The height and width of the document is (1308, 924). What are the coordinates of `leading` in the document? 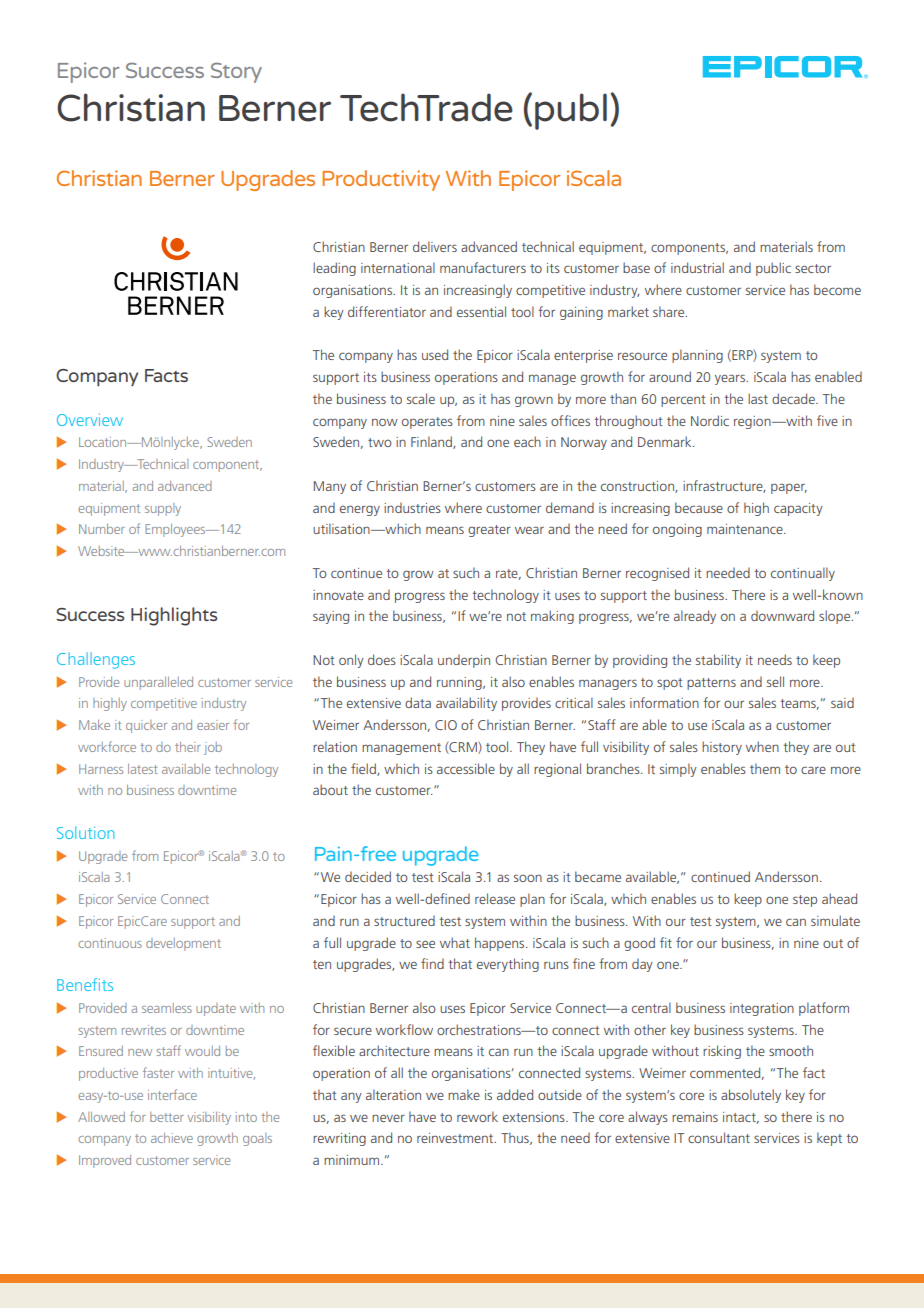 It's located at (334, 269).
